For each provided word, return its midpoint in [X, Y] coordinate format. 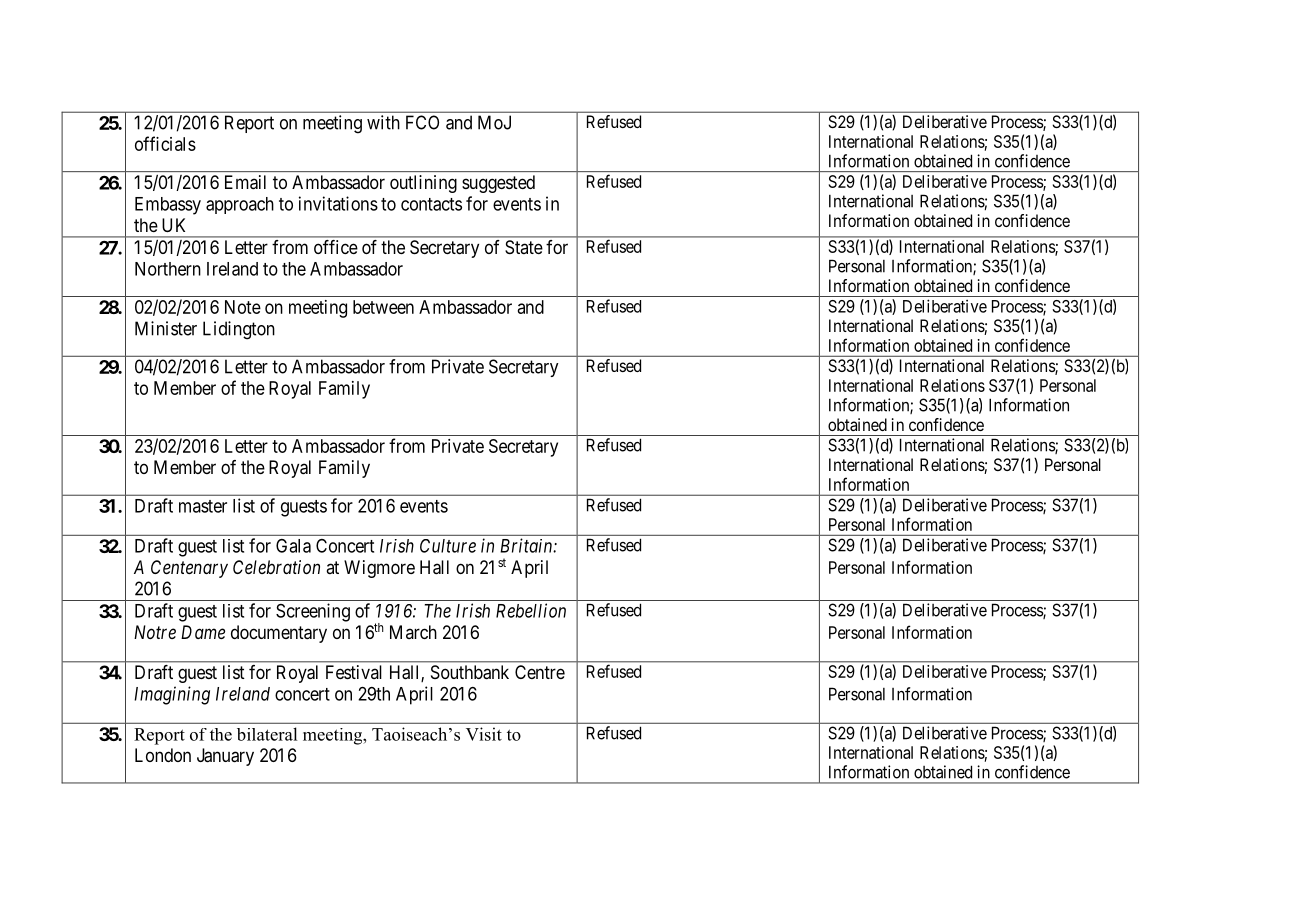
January [225, 757]
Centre [540, 672]
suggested [498, 184]
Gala [293, 546]
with [383, 122]
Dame [203, 632]
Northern [168, 269]
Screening [313, 612]
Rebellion [531, 610]
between [383, 307]
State [524, 247]
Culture [448, 546]
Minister [166, 328]
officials [165, 143]
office [336, 247]
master [203, 506]
